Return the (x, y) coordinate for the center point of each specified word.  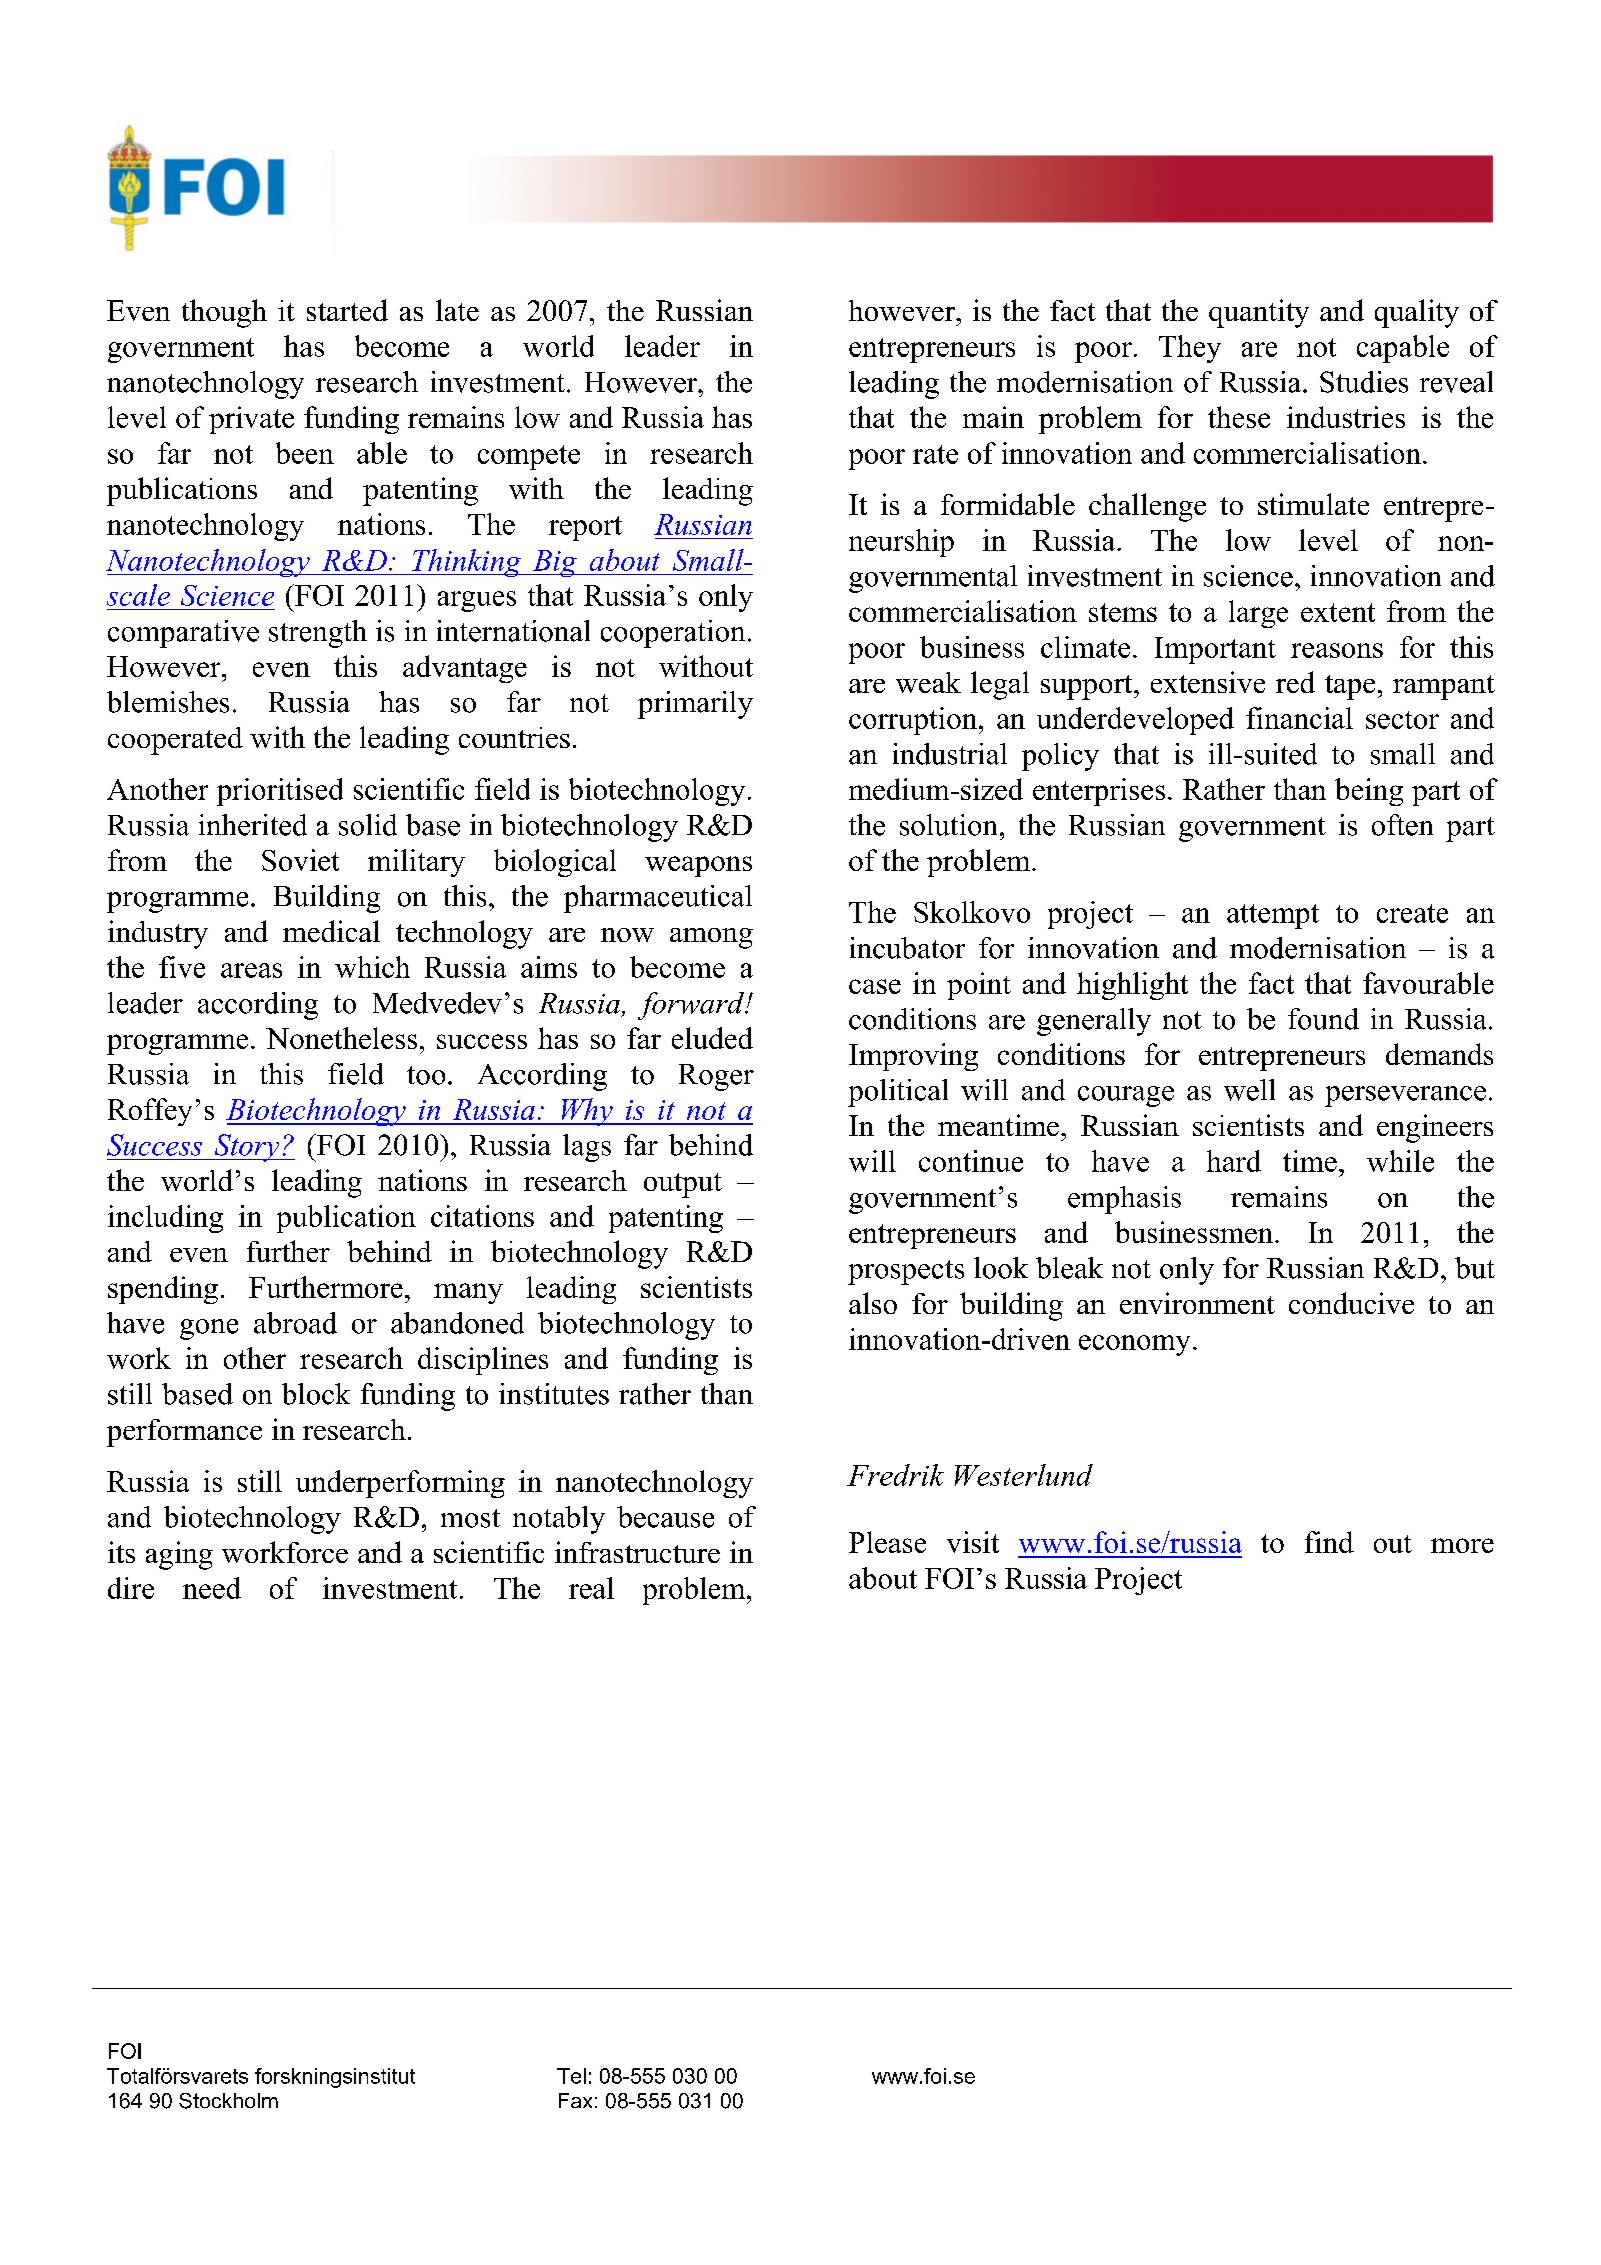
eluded (712, 1038)
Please (887, 1542)
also (873, 1303)
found (1323, 1019)
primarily (695, 705)
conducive (1351, 1303)
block (316, 1394)
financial (1299, 718)
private (251, 420)
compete (529, 457)
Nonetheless (341, 1038)
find (1329, 1542)
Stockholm (228, 2101)
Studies (1364, 382)
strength (318, 634)
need (212, 1588)
